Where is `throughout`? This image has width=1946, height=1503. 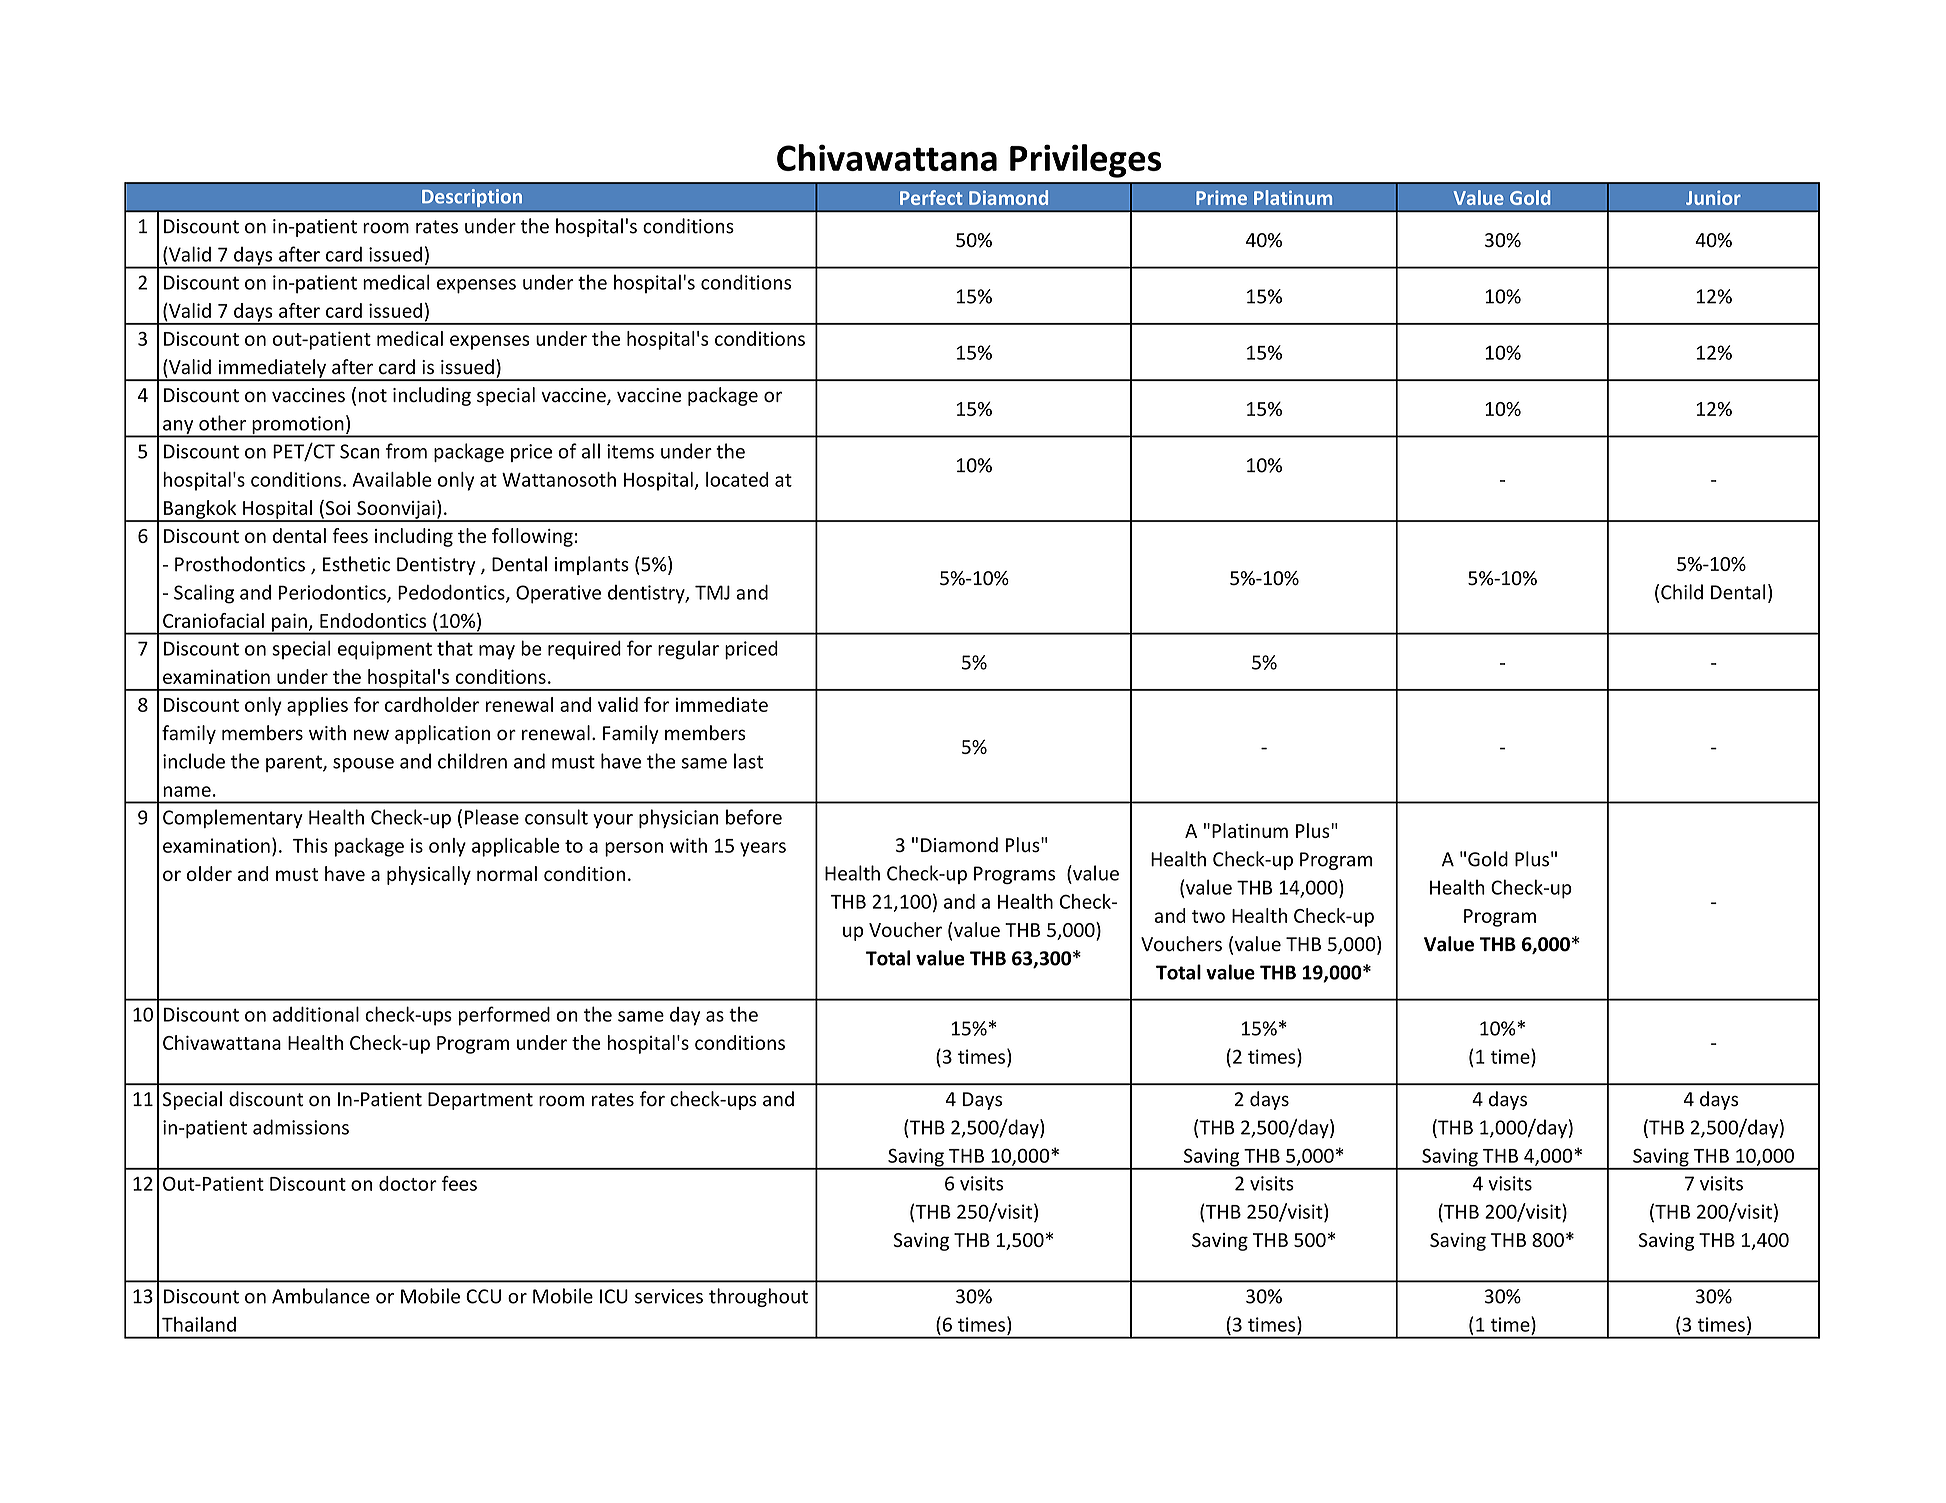 throughout is located at coordinates (758, 1297).
